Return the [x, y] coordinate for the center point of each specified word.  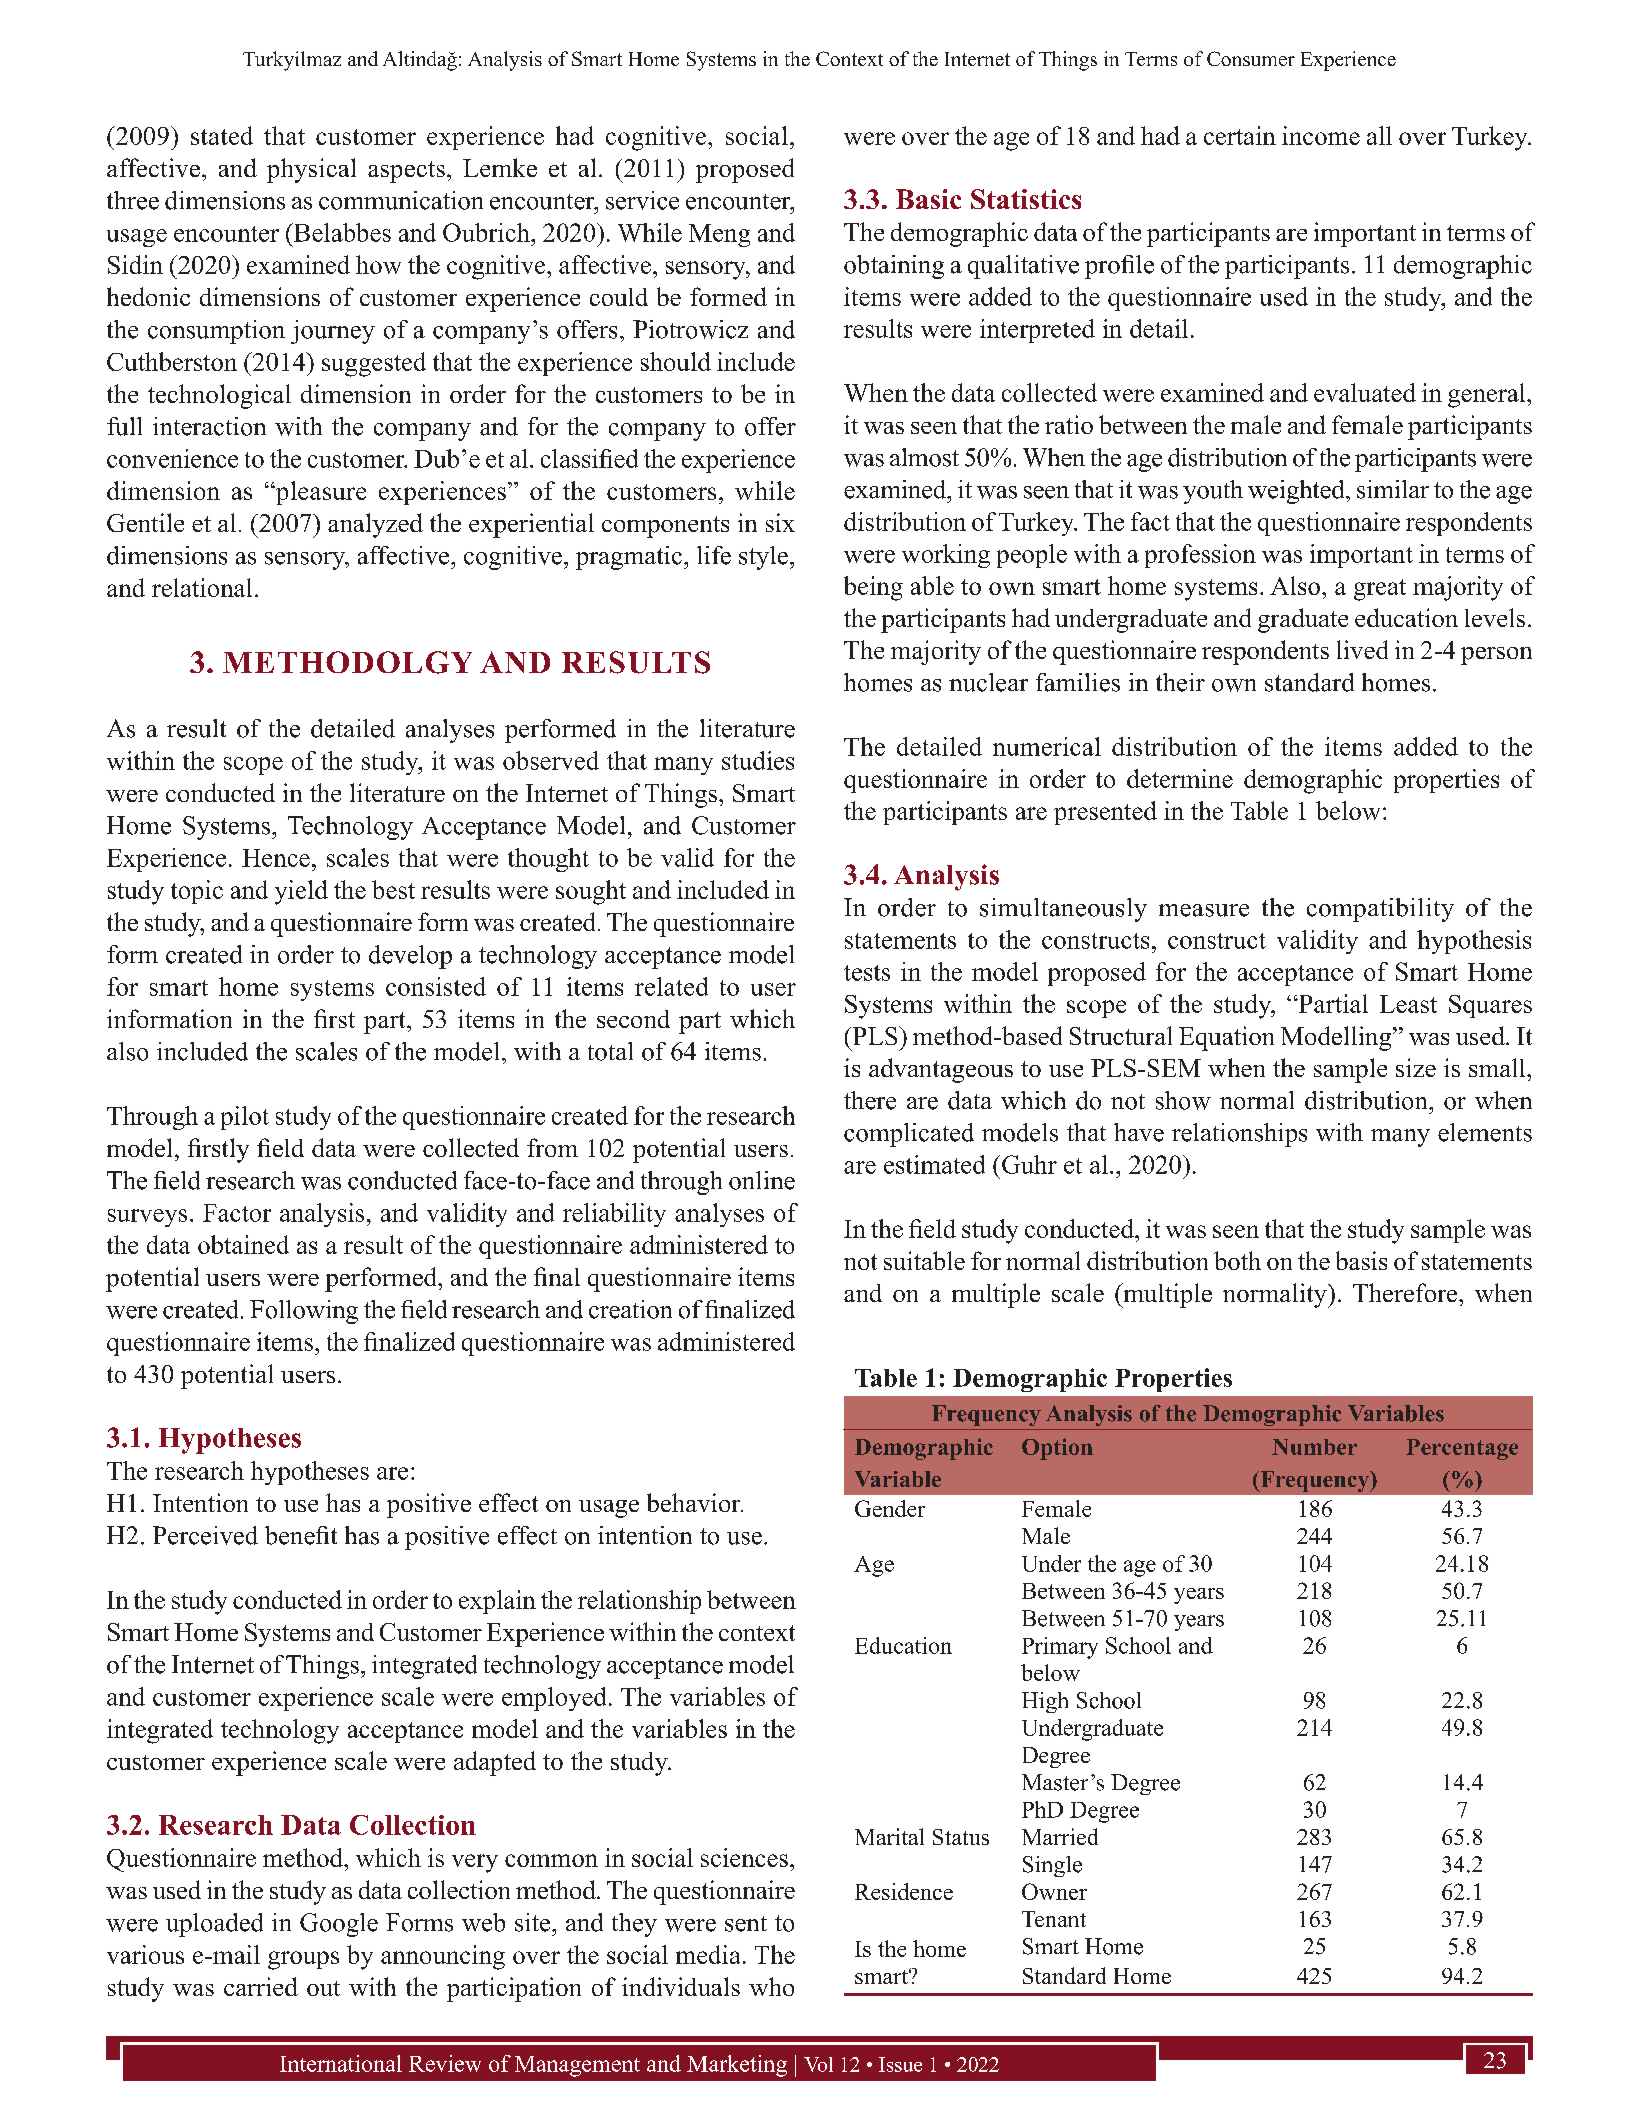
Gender [890, 1508]
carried [261, 1986]
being [873, 588]
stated [222, 135]
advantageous [941, 1070]
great [1380, 590]
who [771, 1986]
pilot [245, 1118]
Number [1314, 1447]
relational [202, 587]
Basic [928, 199]
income [1321, 135]
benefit [301, 1535]
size [1416, 1067]
